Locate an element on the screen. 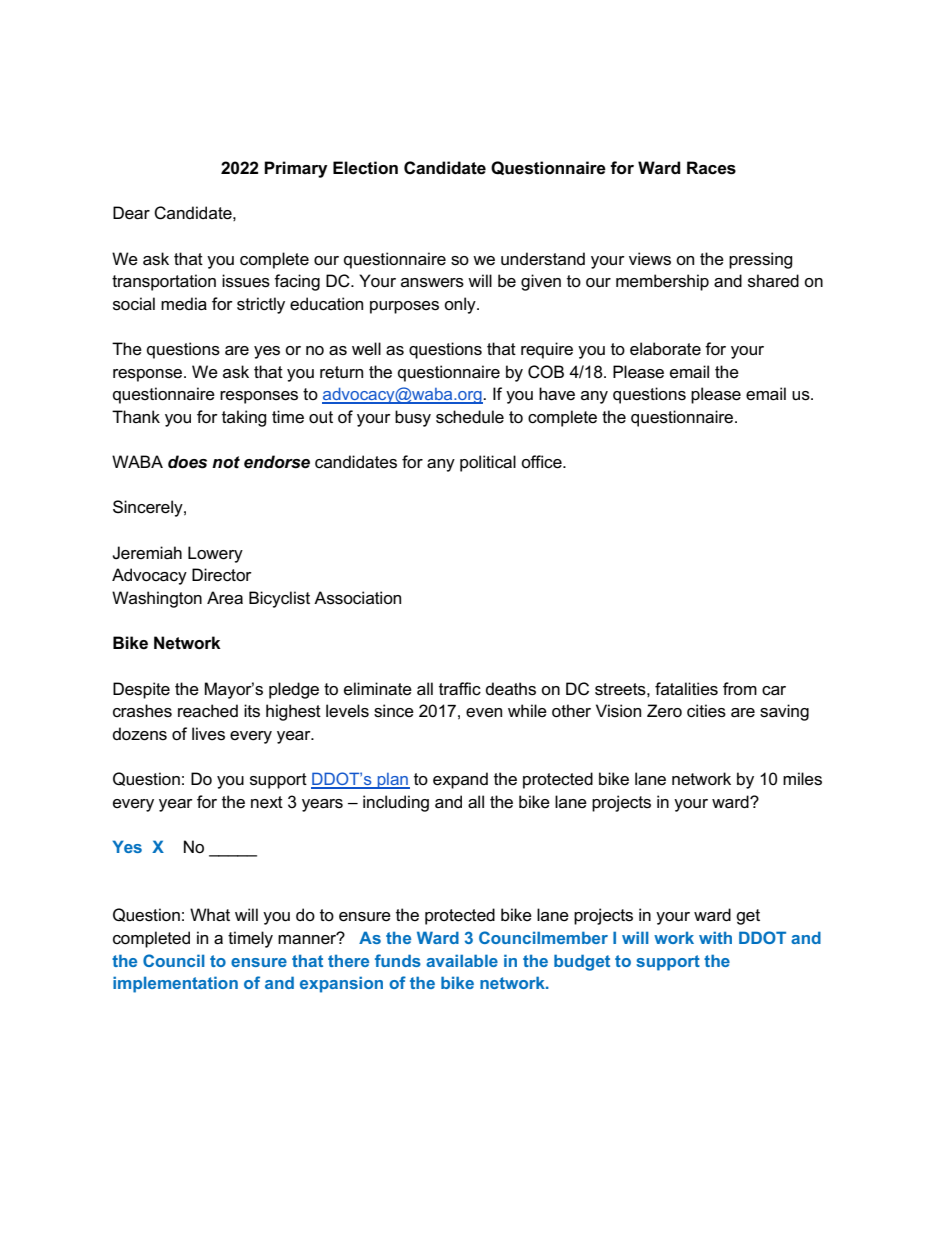  taking is located at coordinates (244, 418).
